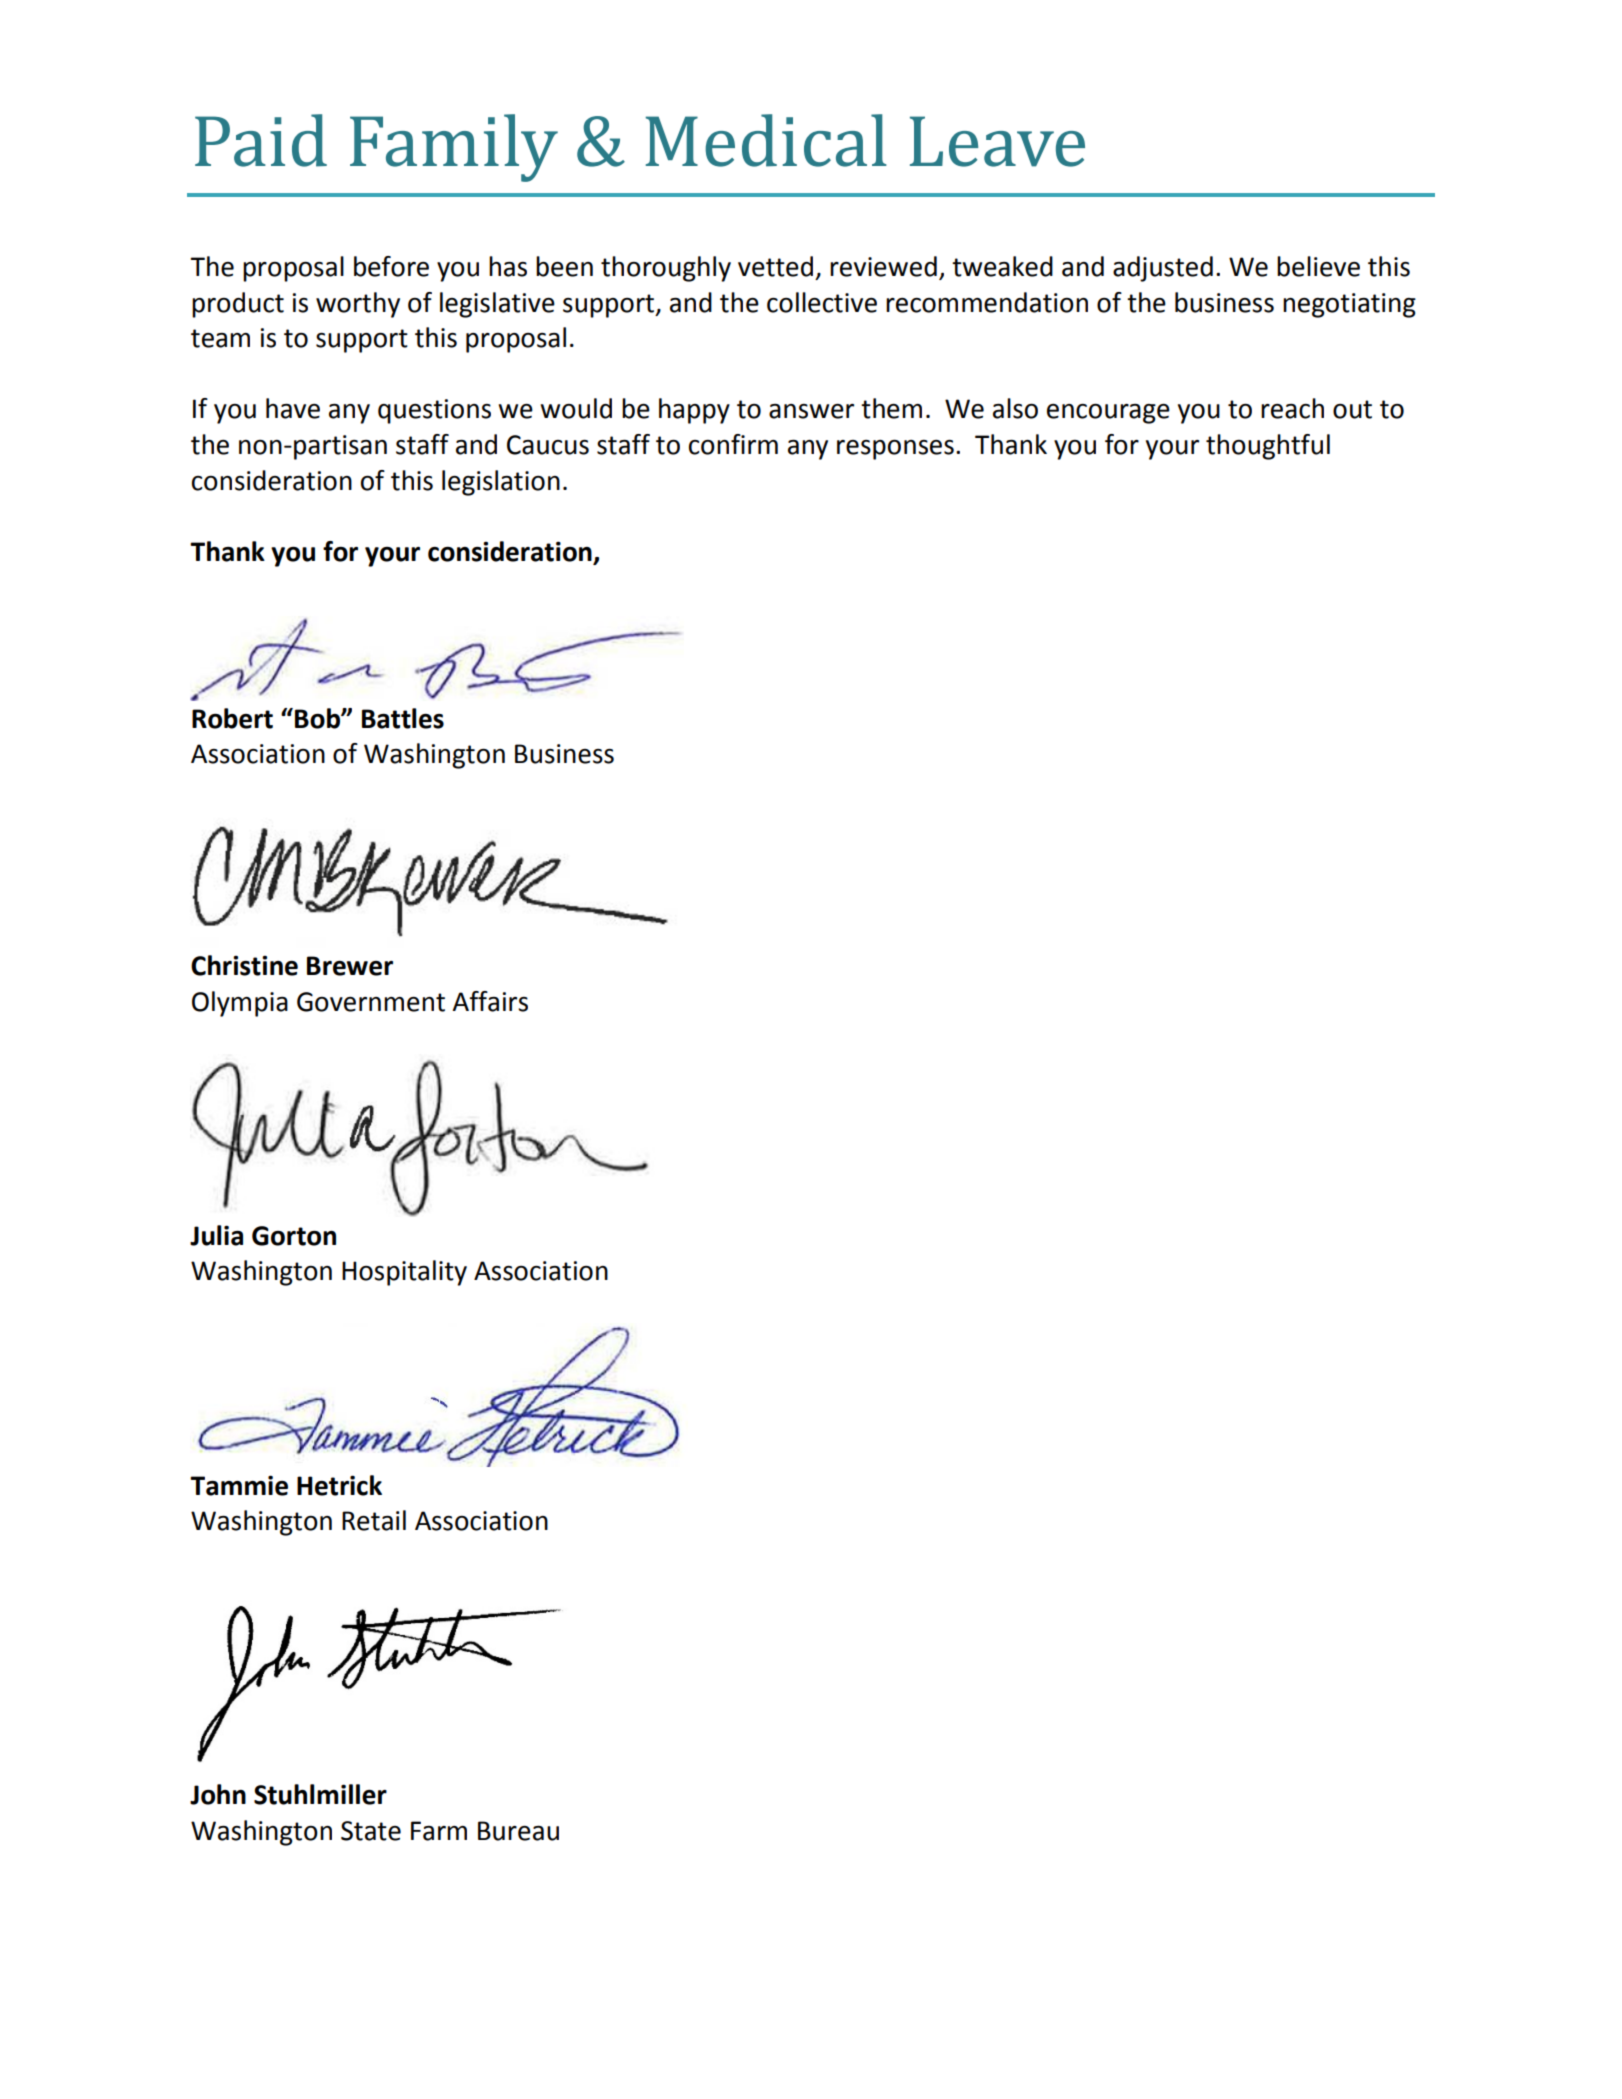 The width and height of the screenshot is (1622, 2099). What do you see at coordinates (350, 966) in the screenshot?
I see `Brewer` at bounding box center [350, 966].
